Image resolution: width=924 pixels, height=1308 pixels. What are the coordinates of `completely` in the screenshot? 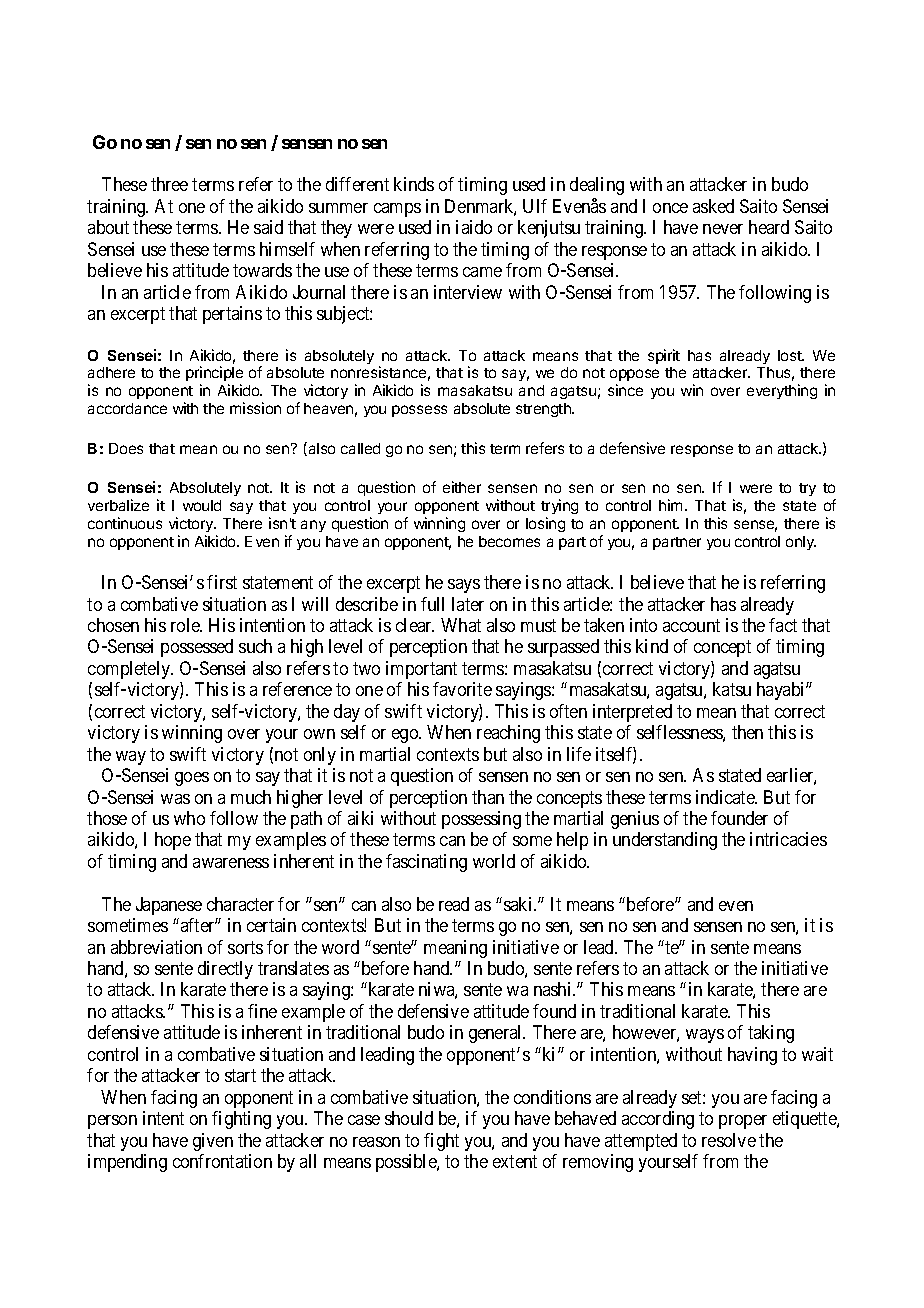 It's located at (130, 670).
